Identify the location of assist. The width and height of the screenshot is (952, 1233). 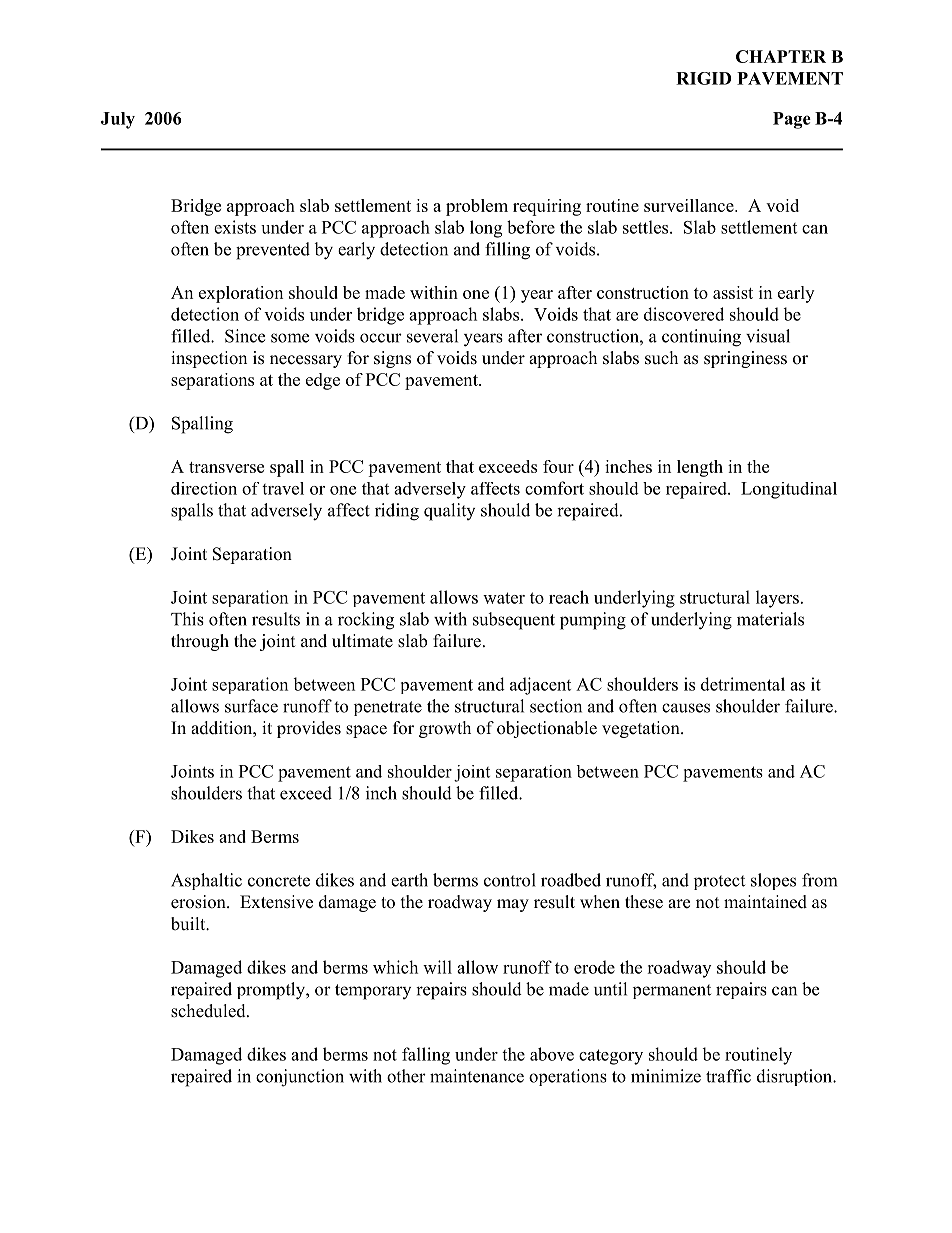
(733, 292).
